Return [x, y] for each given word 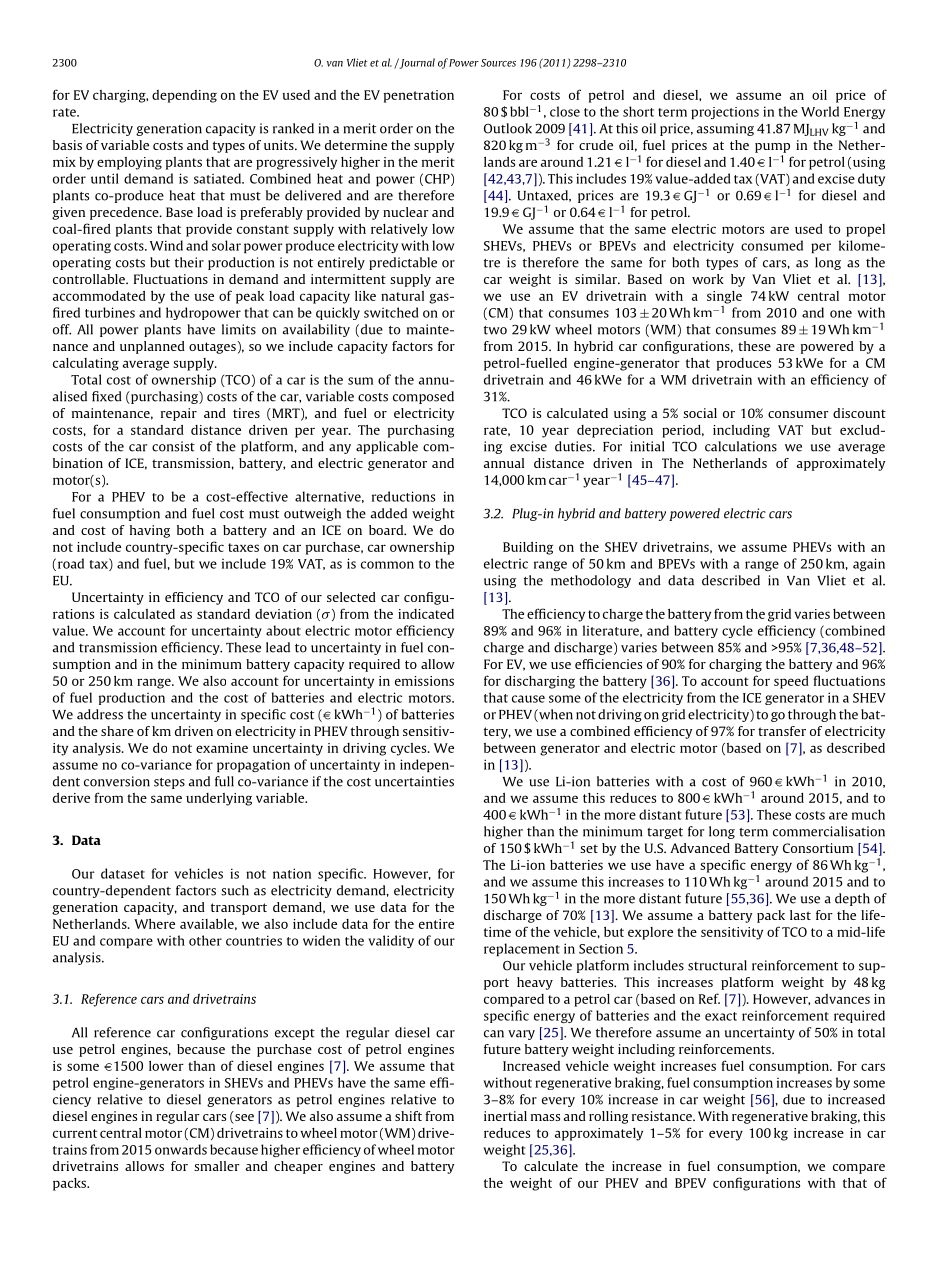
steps [169, 783]
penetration [419, 96]
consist [173, 446]
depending [184, 96]
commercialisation [829, 831]
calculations [741, 446]
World [820, 111]
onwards [181, 1149]
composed [423, 397]
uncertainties [414, 781]
